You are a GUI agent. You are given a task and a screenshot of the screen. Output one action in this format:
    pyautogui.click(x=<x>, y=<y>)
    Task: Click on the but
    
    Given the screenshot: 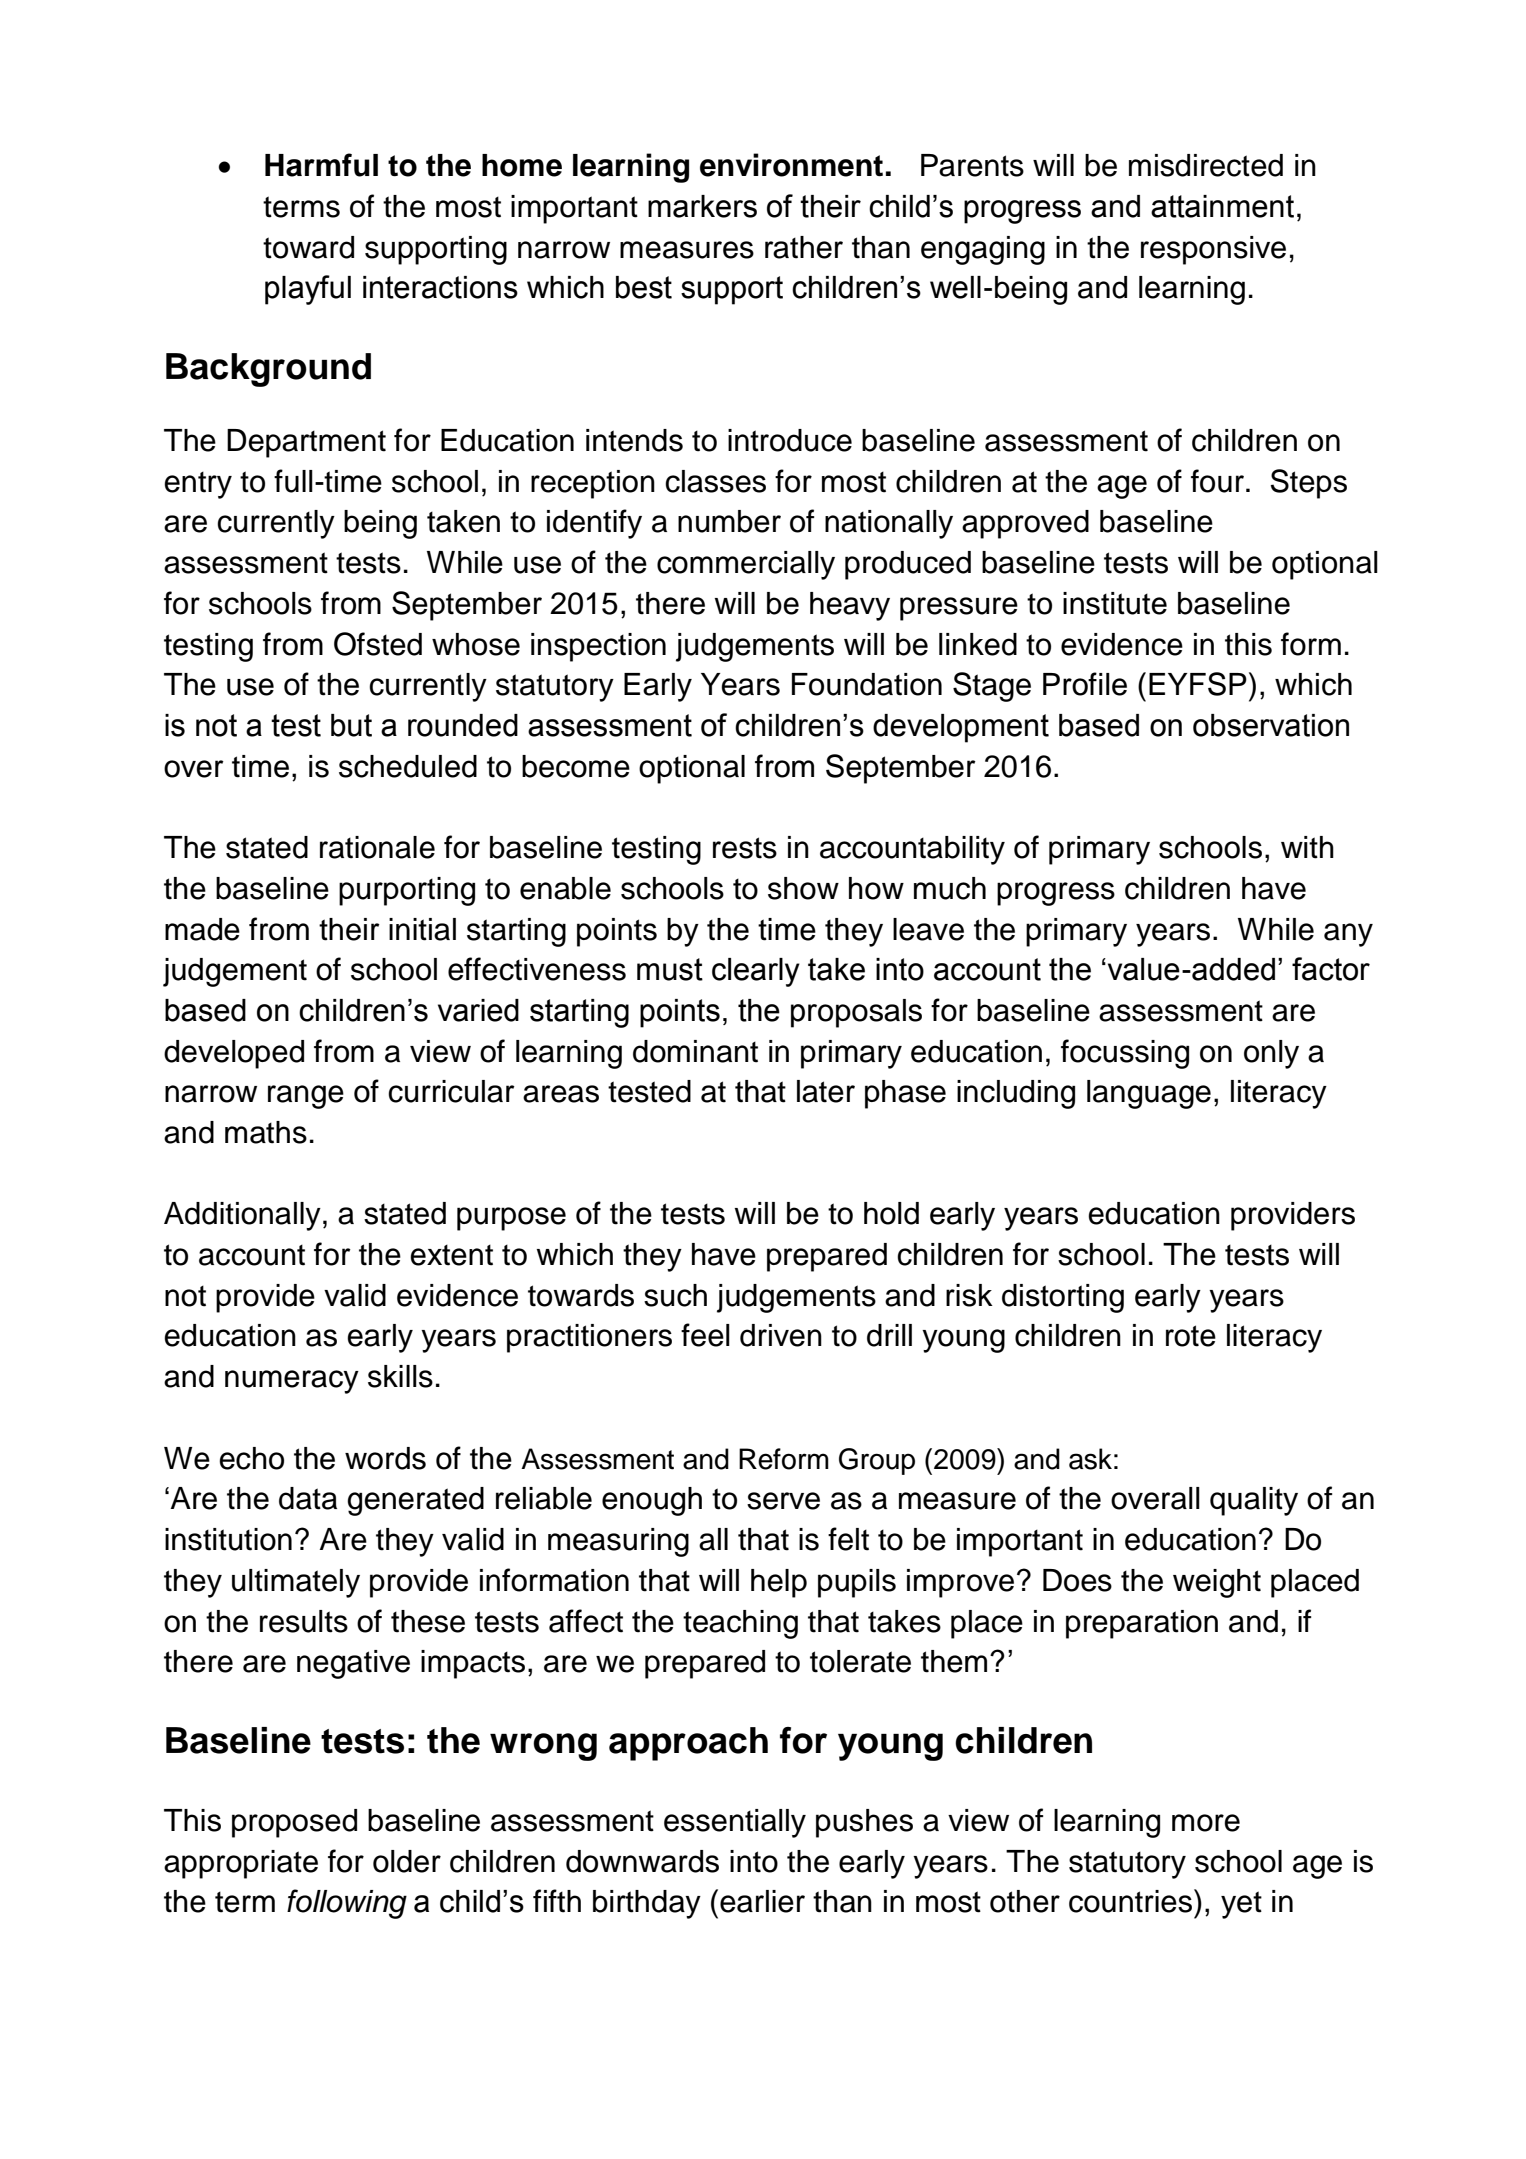 What is the action you would take?
    pyautogui.click(x=351, y=725)
